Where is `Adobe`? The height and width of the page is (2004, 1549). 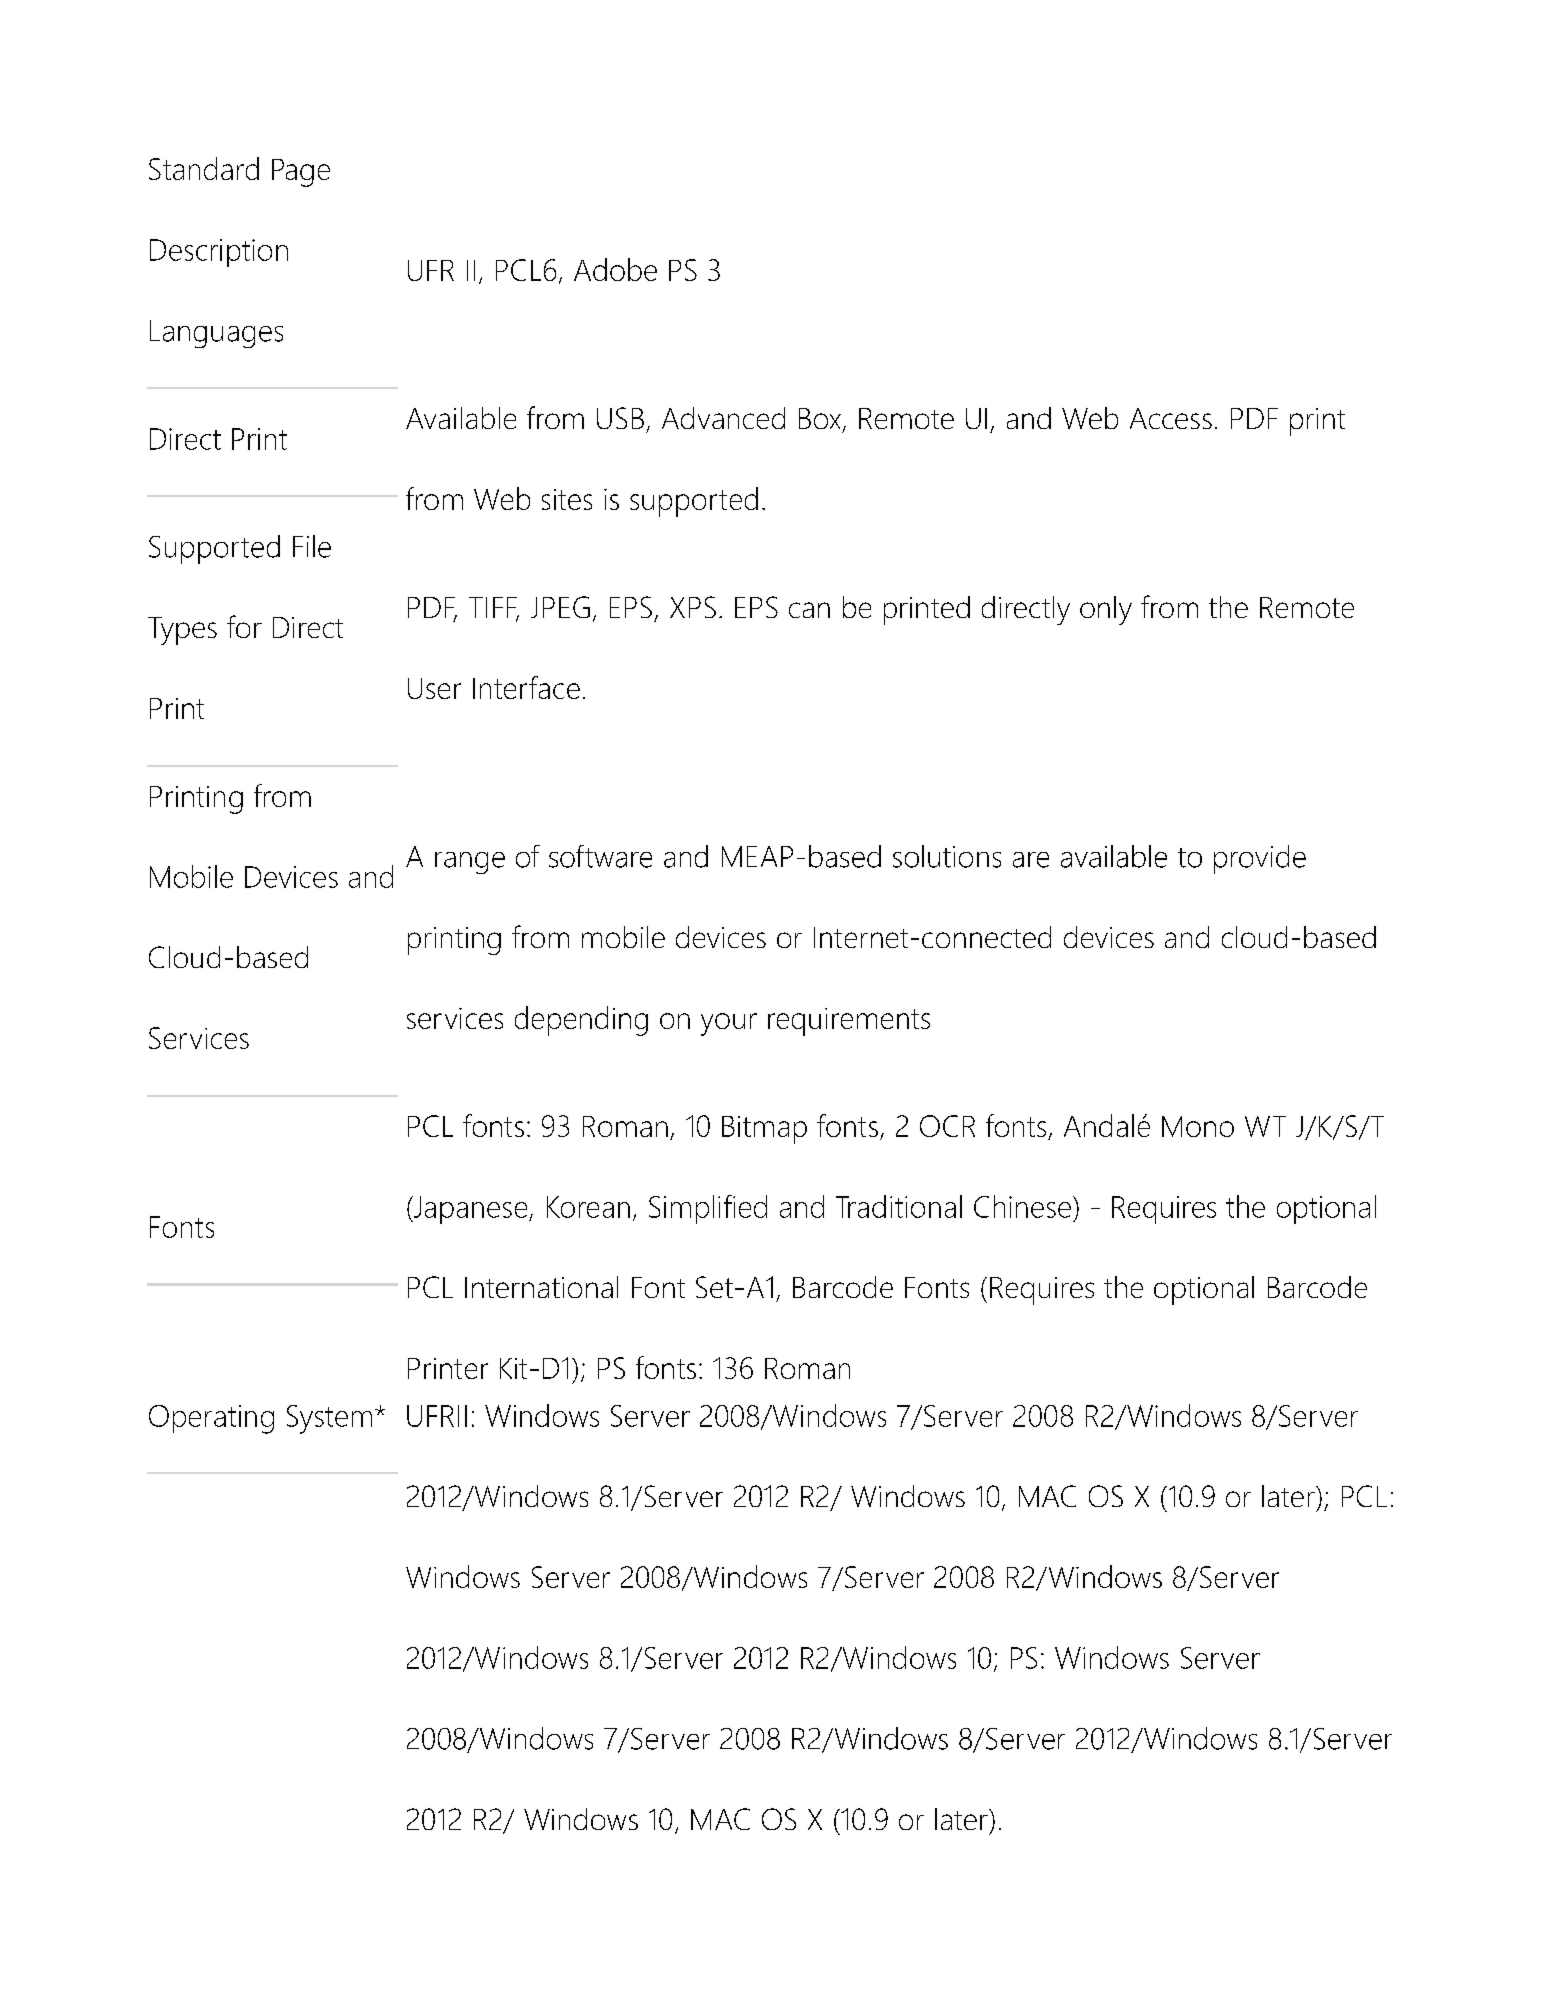
Adobe is located at coordinates (615, 269).
